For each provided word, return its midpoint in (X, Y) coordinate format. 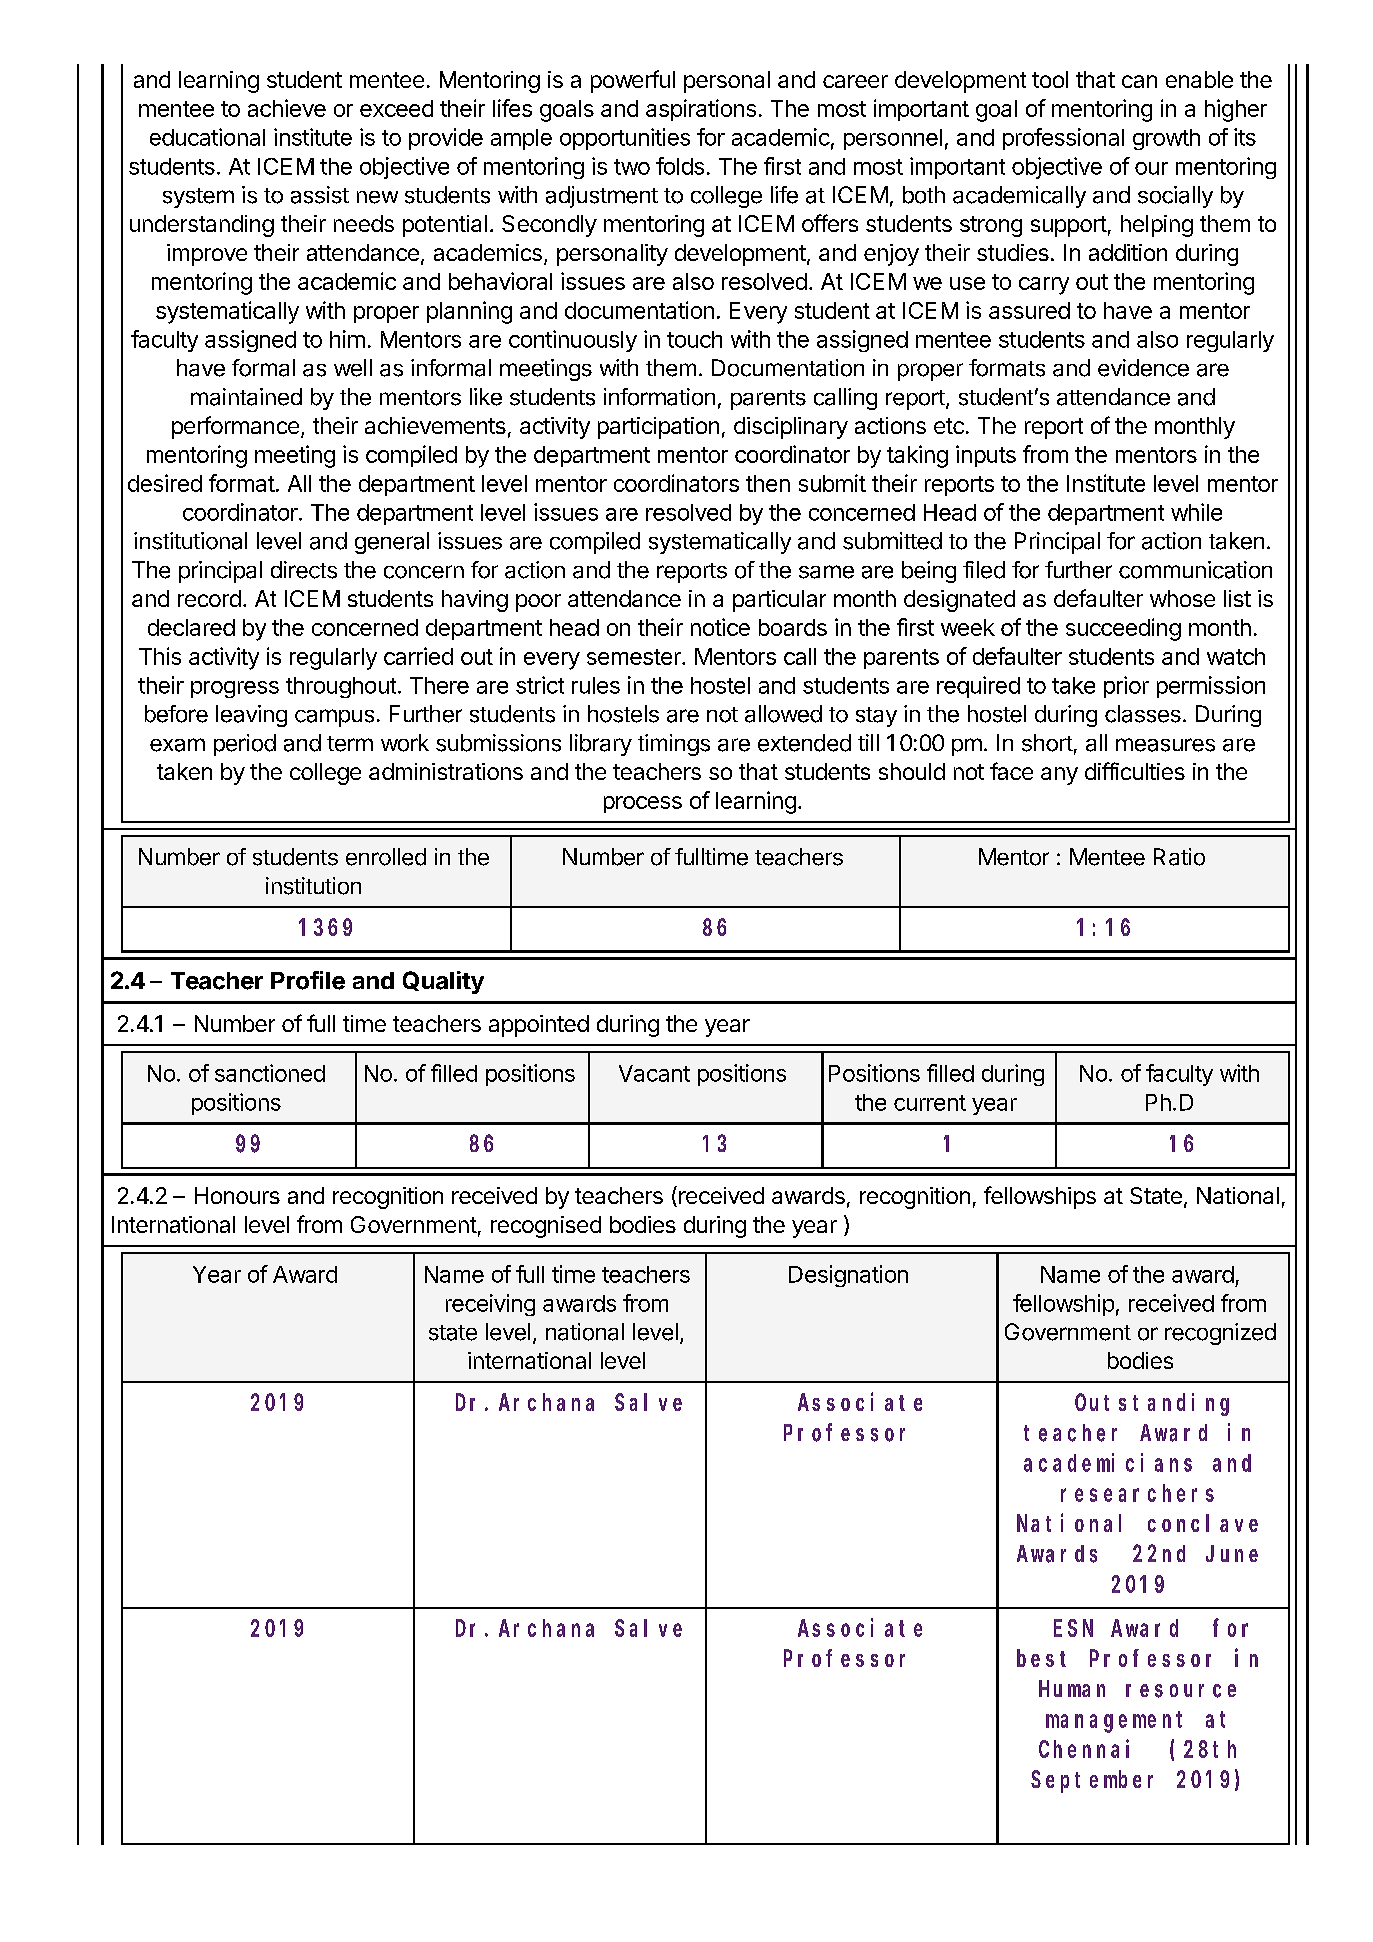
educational (207, 137)
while (1196, 512)
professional (1063, 139)
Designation (848, 1276)
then (768, 483)
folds (680, 166)
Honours (237, 1195)
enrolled (386, 857)
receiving (490, 1305)
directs (304, 570)
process (643, 804)
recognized (1220, 1334)
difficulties (1135, 771)
